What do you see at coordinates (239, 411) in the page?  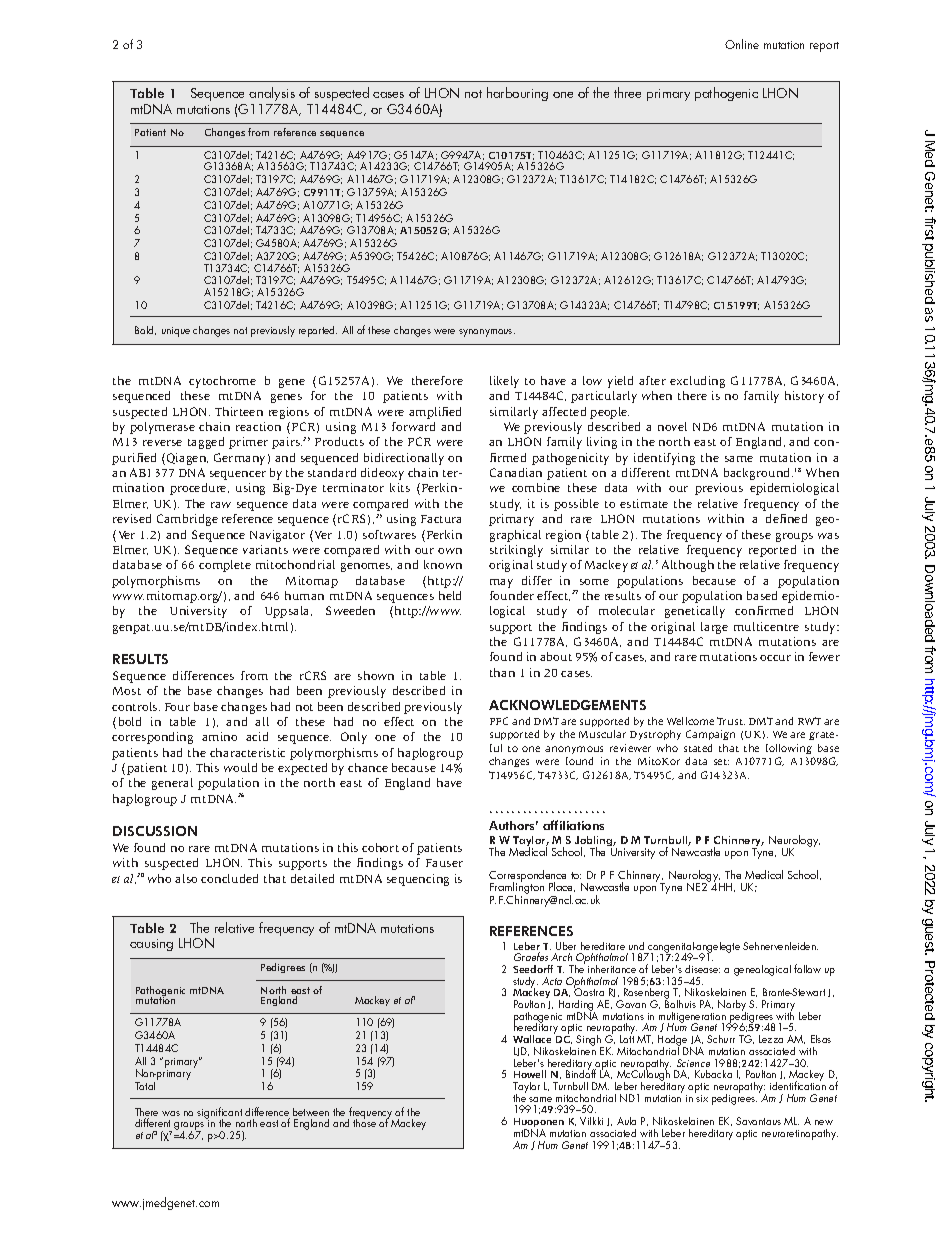 I see `Thirteen` at bounding box center [239, 411].
